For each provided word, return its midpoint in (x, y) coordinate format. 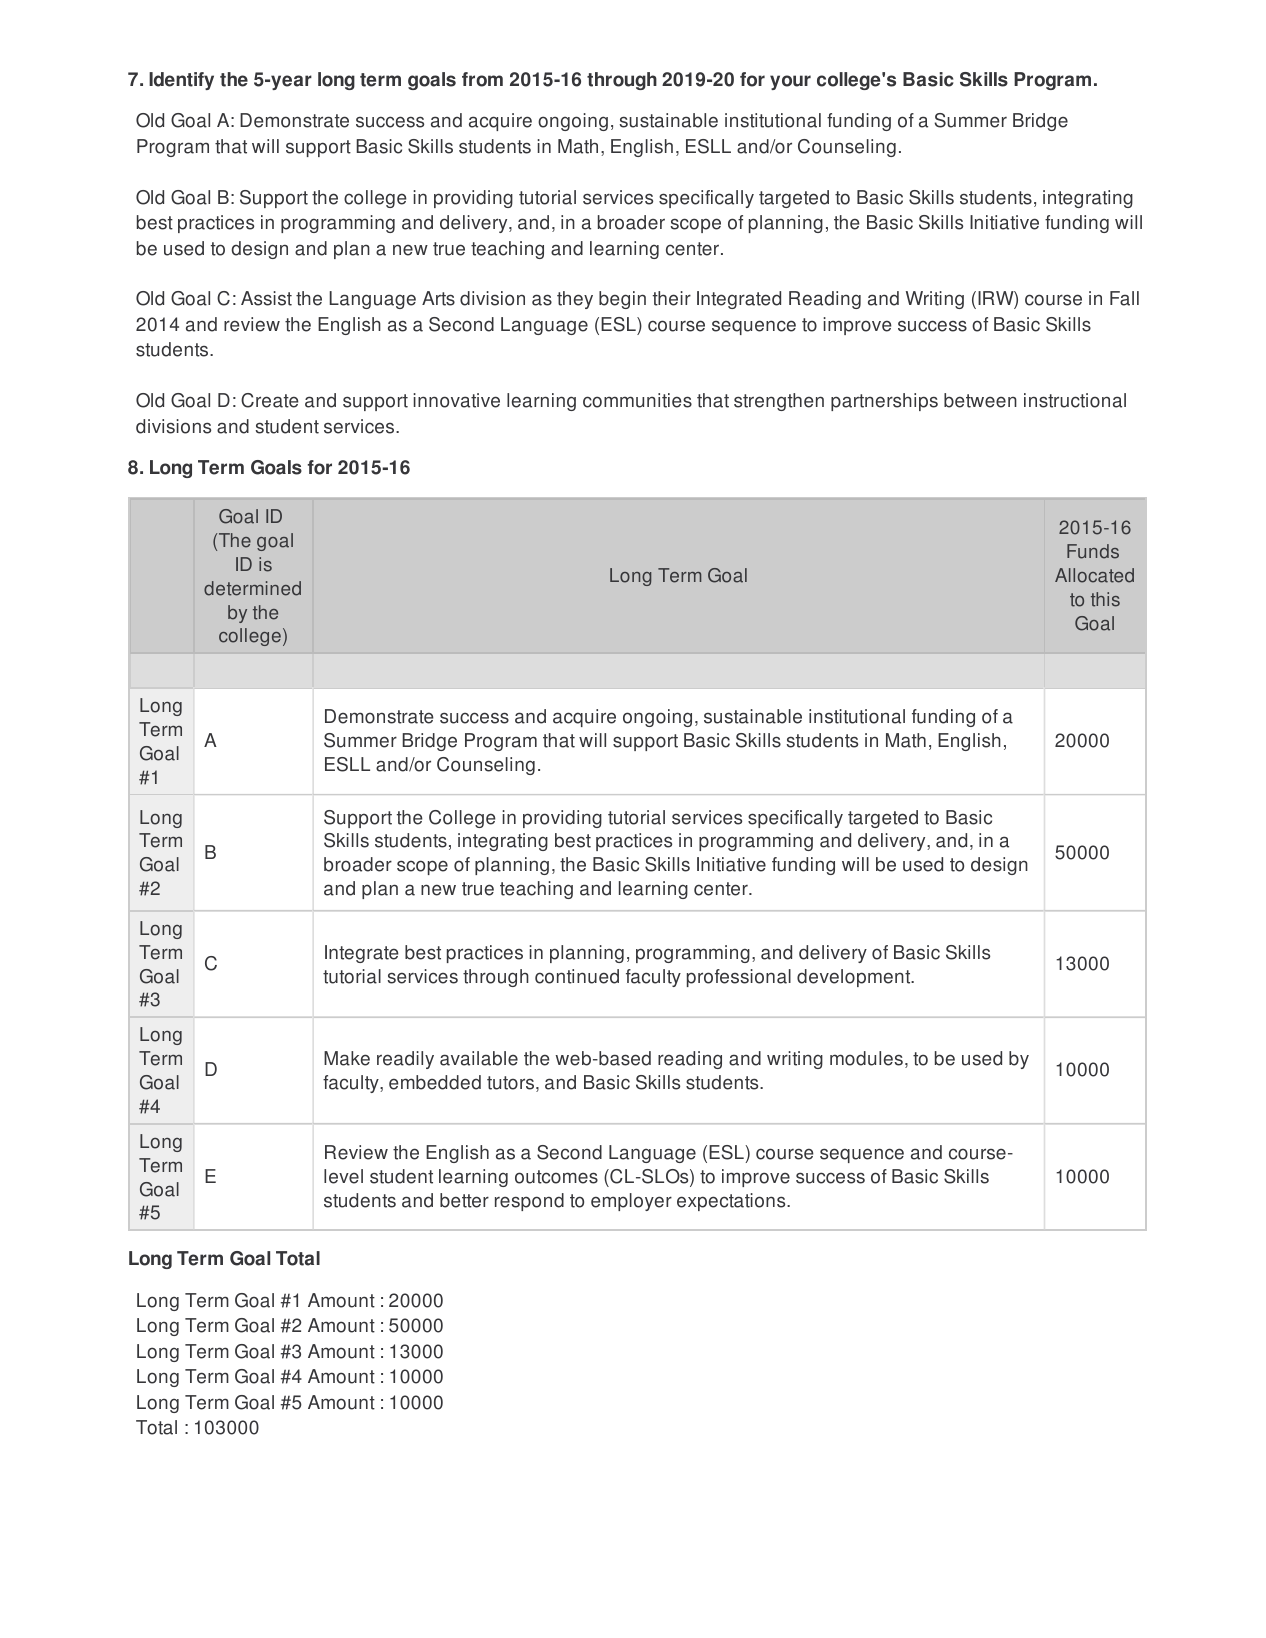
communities (637, 400)
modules (866, 1058)
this (1105, 599)
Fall (1124, 298)
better (464, 1200)
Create (270, 400)
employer (631, 1202)
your (790, 82)
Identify (181, 81)
